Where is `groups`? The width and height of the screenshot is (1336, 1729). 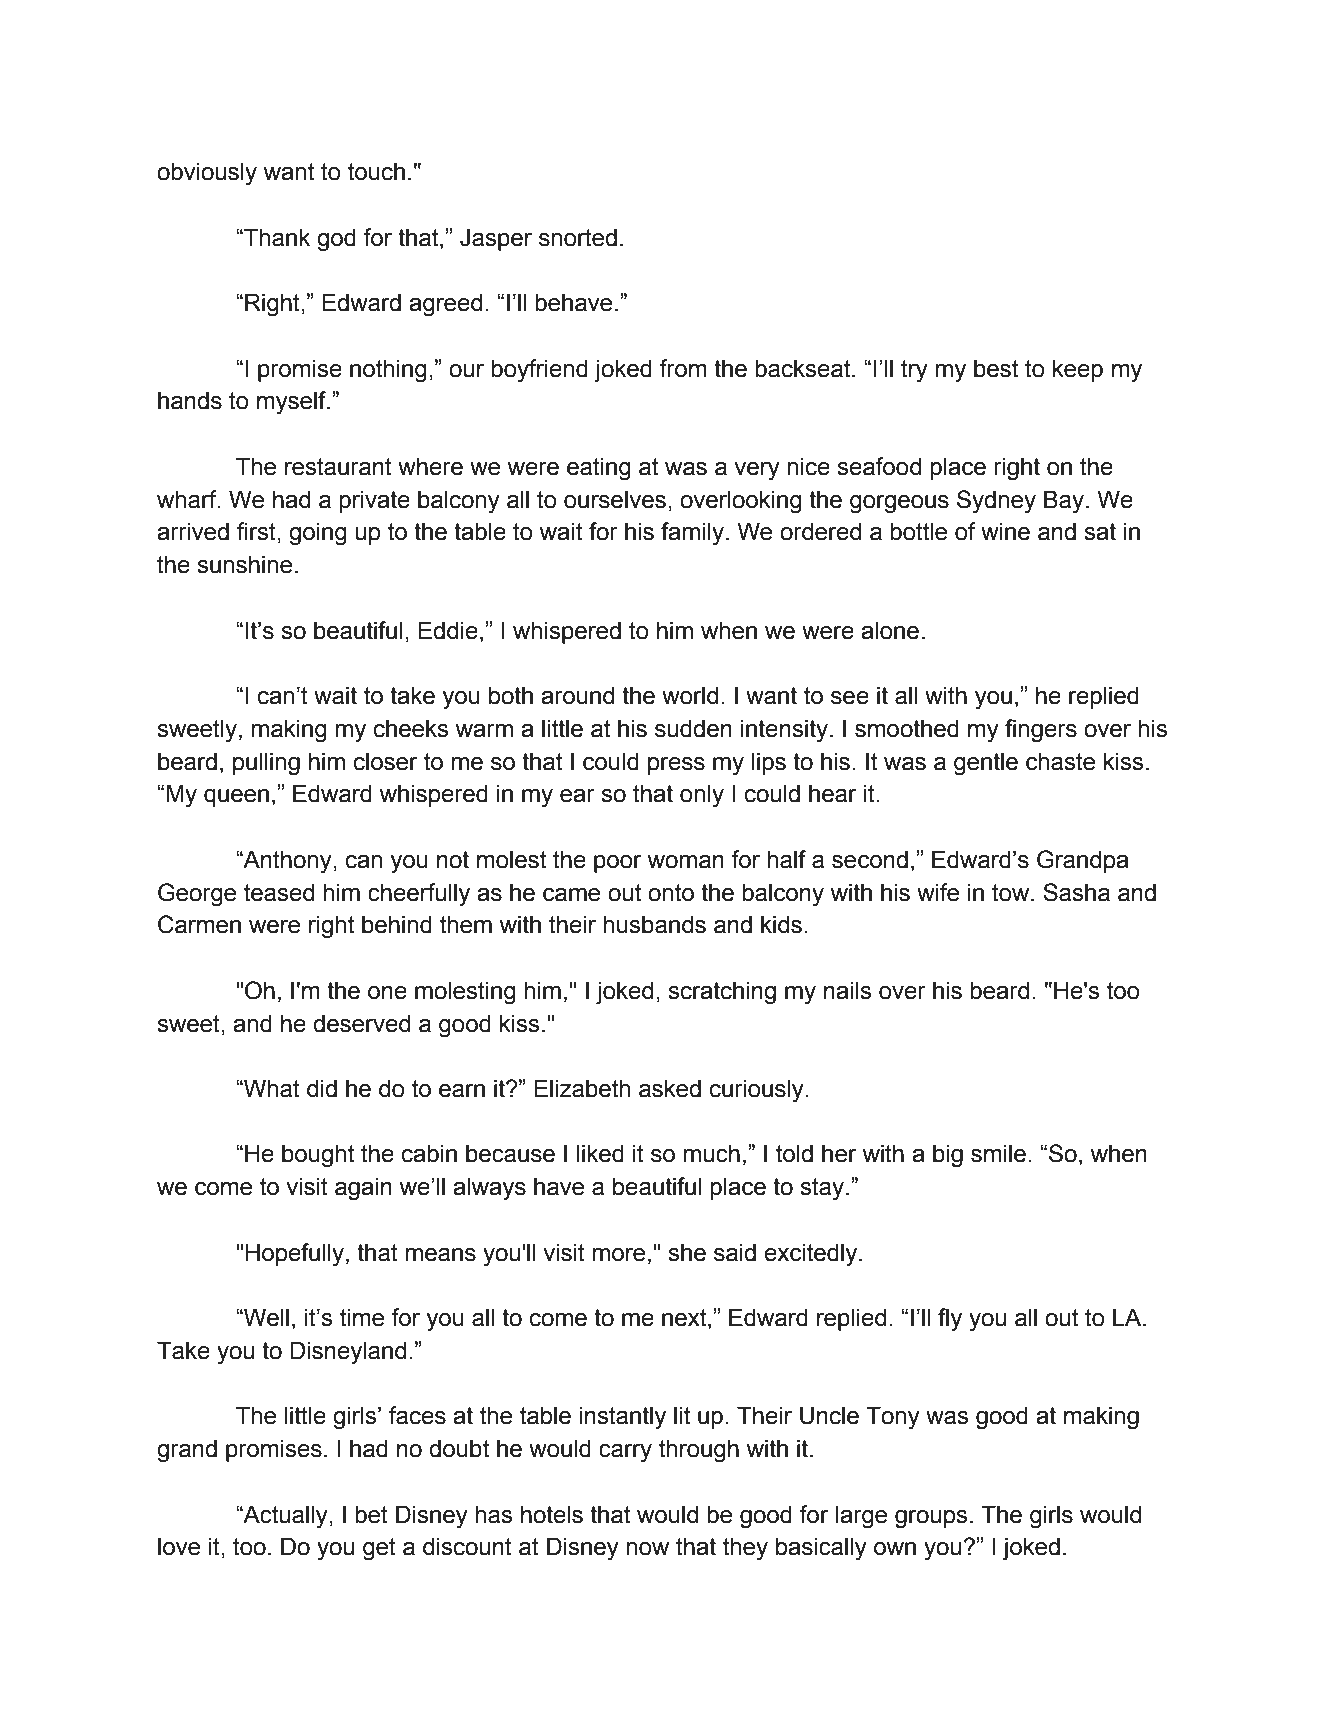
groups is located at coordinates (931, 1519).
